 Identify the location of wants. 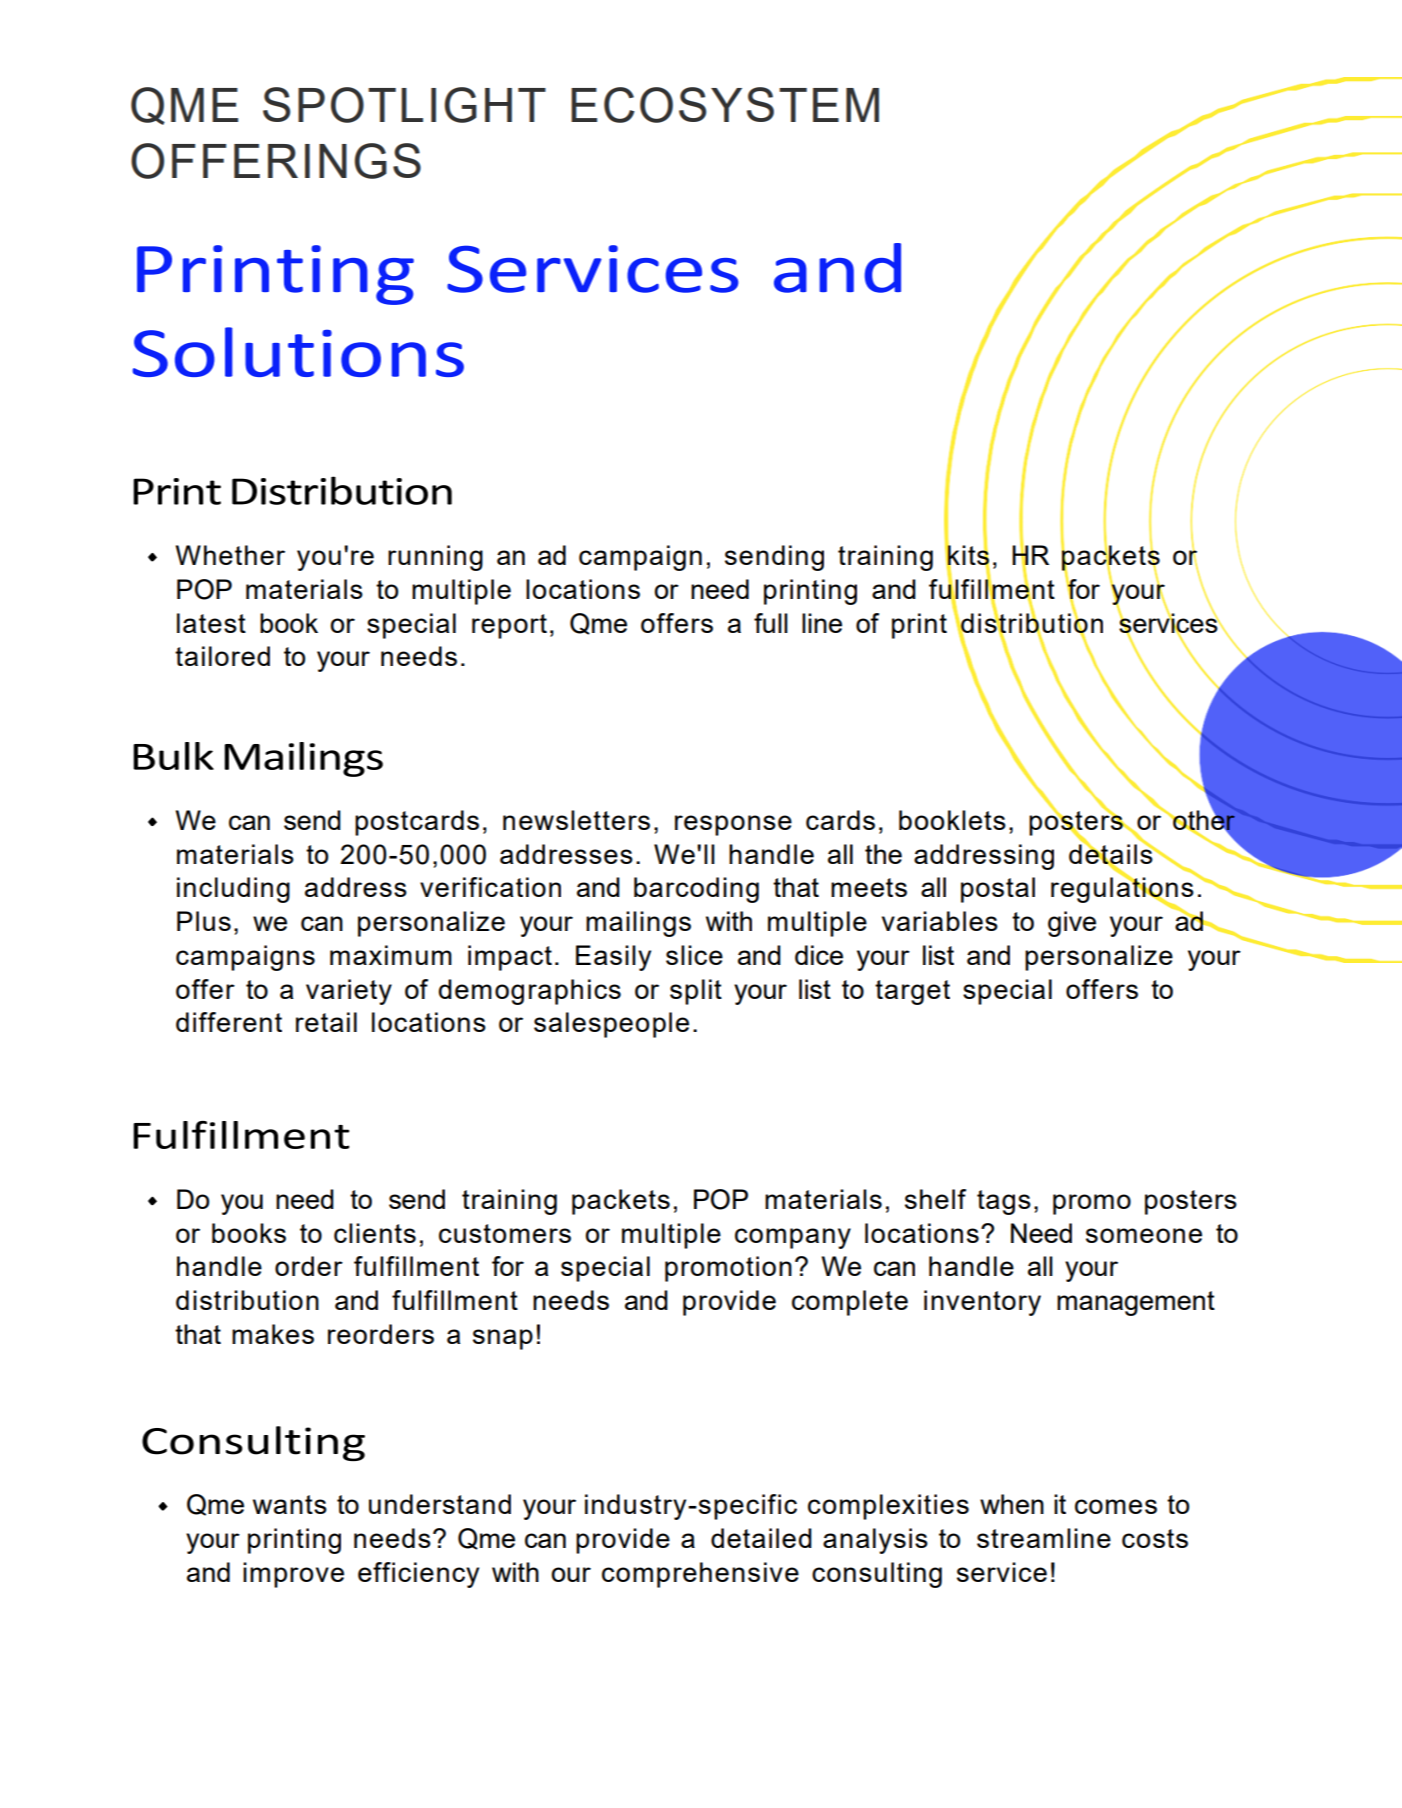
(290, 1504).
